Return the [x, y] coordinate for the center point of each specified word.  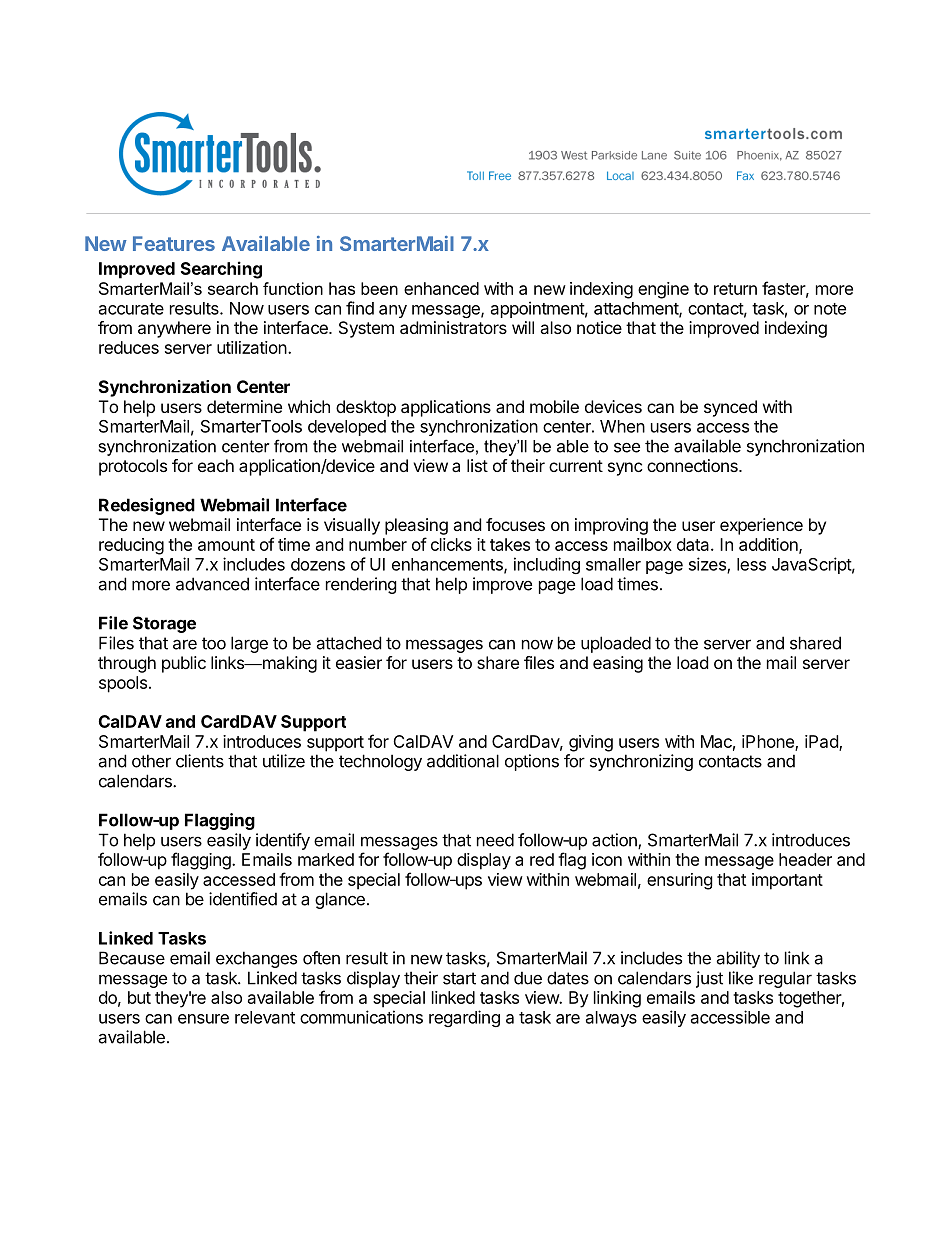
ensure [203, 1019]
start [459, 978]
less [751, 564]
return [735, 289]
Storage [164, 624]
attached [348, 643]
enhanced [441, 288]
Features [174, 243]
